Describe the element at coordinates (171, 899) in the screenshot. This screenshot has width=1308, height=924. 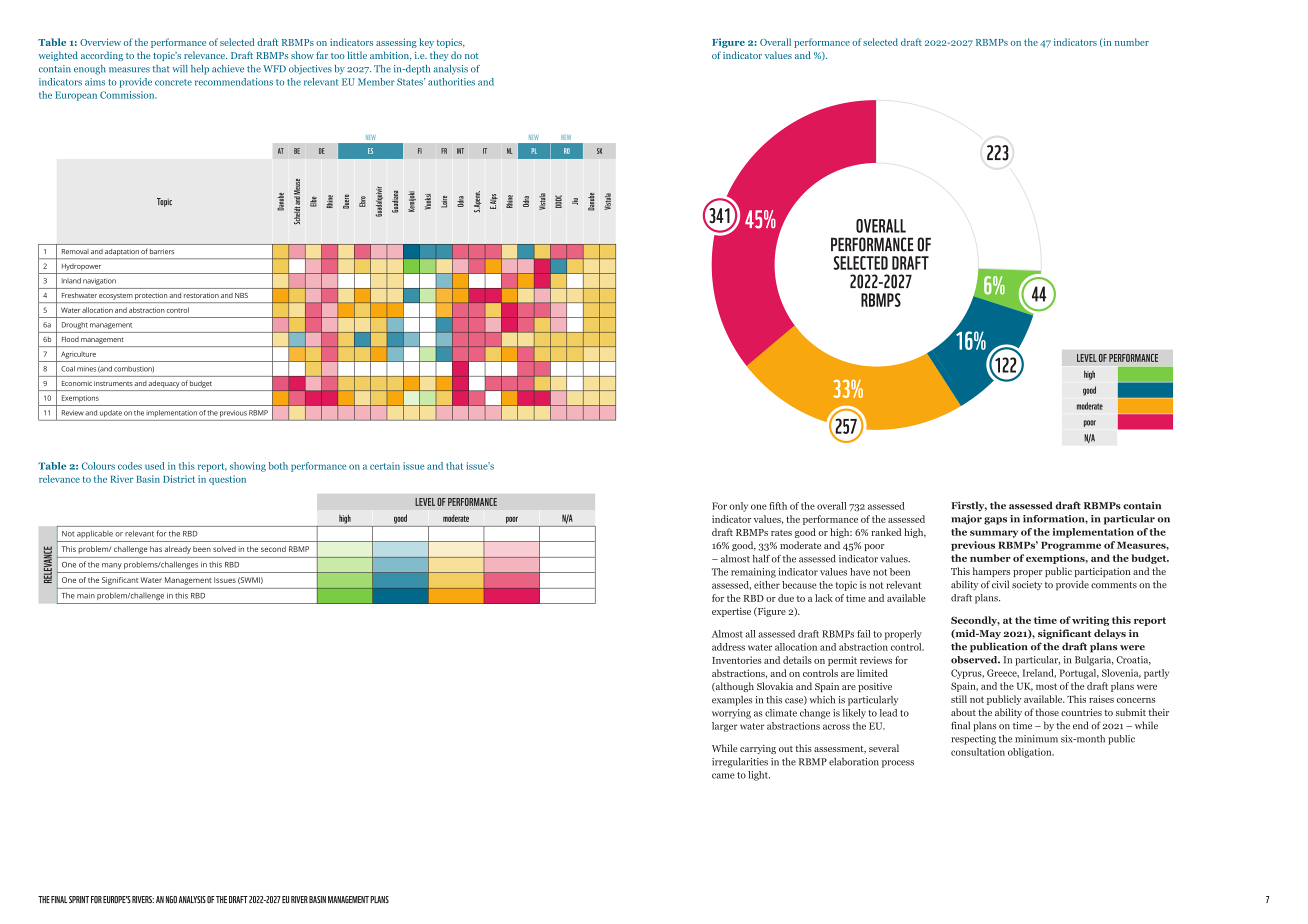
I see `NGO` at that location.
